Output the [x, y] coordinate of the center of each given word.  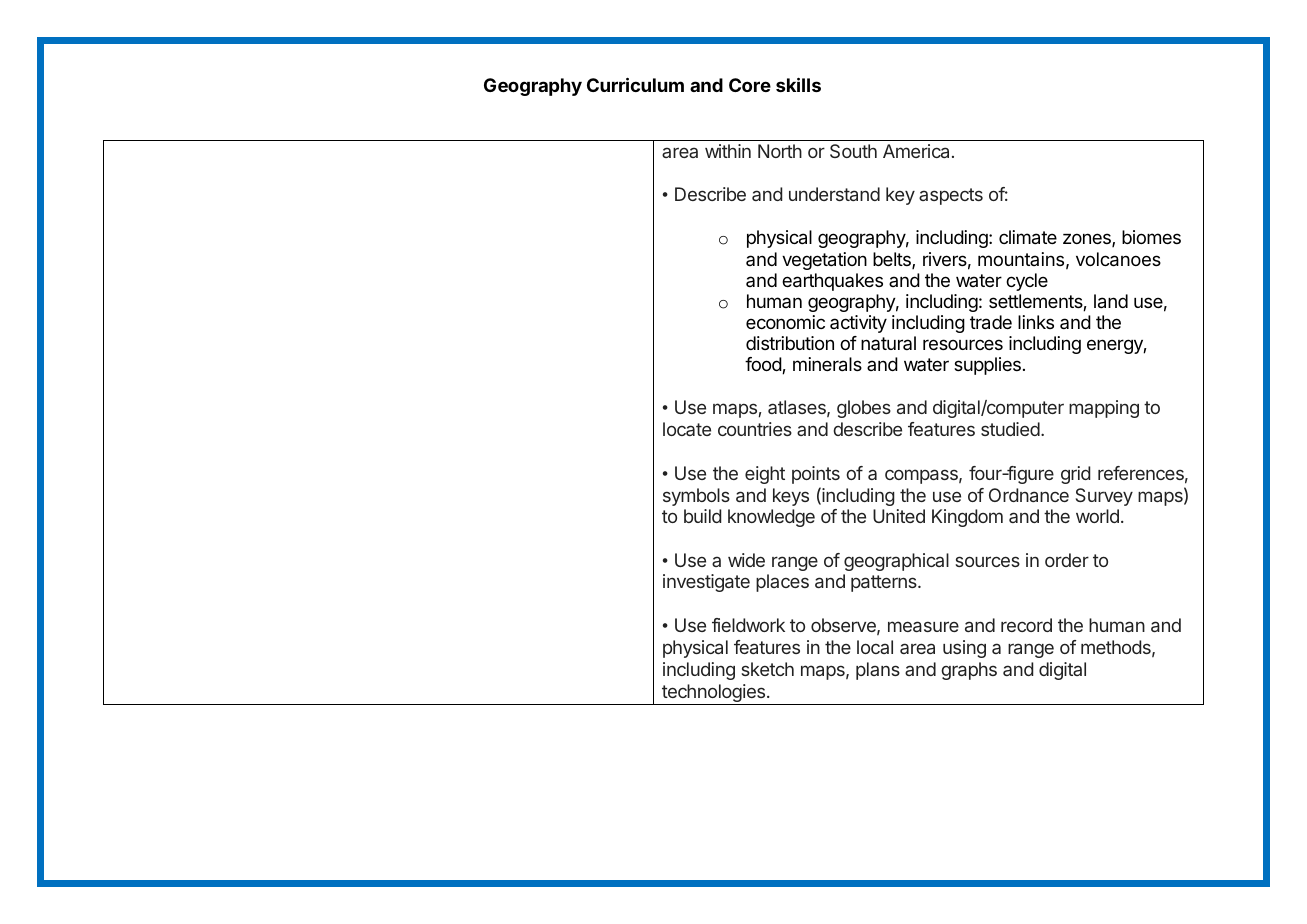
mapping [1104, 409]
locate [687, 429]
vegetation [824, 261]
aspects [951, 196]
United [899, 516]
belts [893, 260]
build [702, 516]
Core [750, 85]
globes [864, 409]
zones [1088, 240]
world [1097, 516]
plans [878, 671]
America [916, 151]
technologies [714, 694]
